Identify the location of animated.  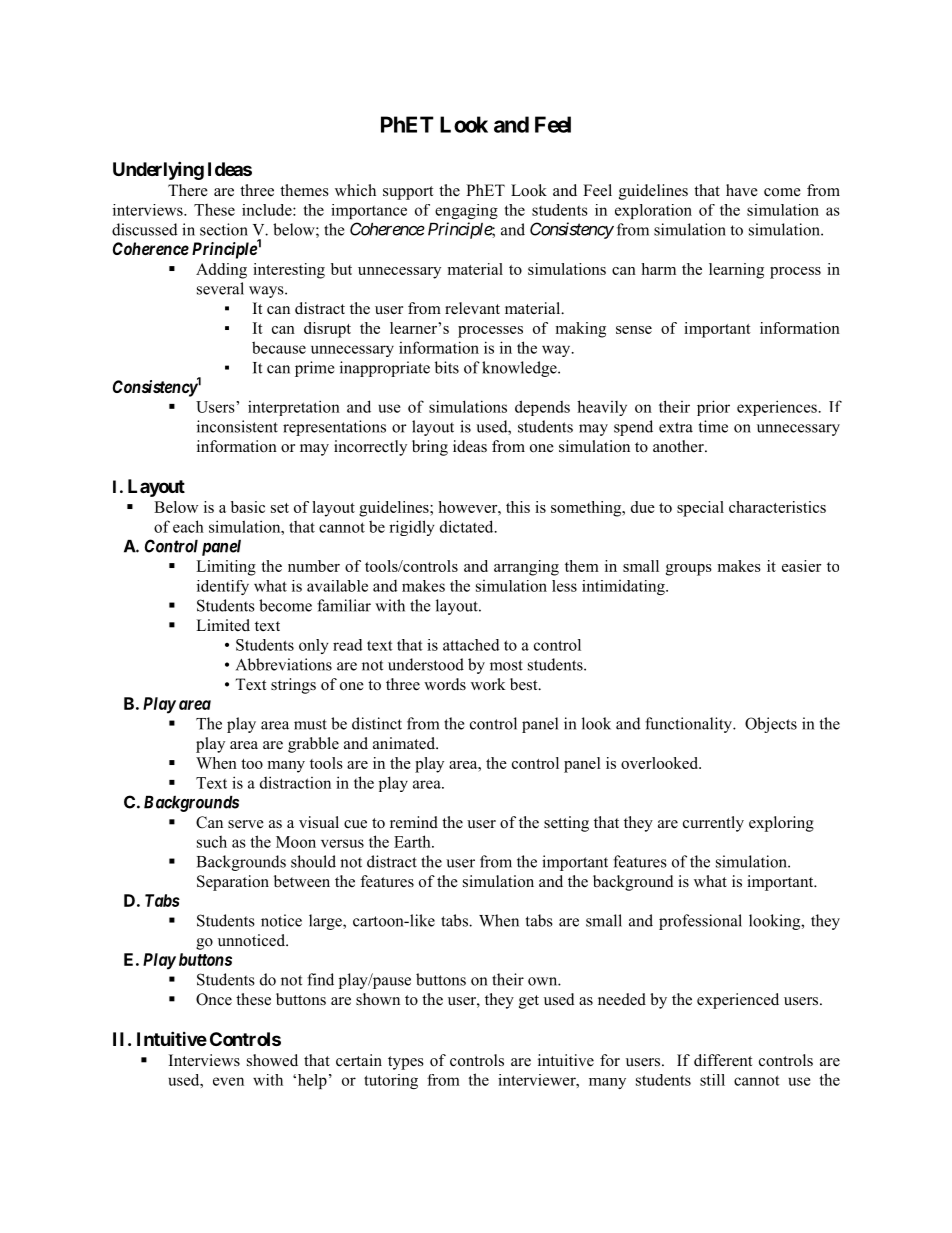
(405, 743).
